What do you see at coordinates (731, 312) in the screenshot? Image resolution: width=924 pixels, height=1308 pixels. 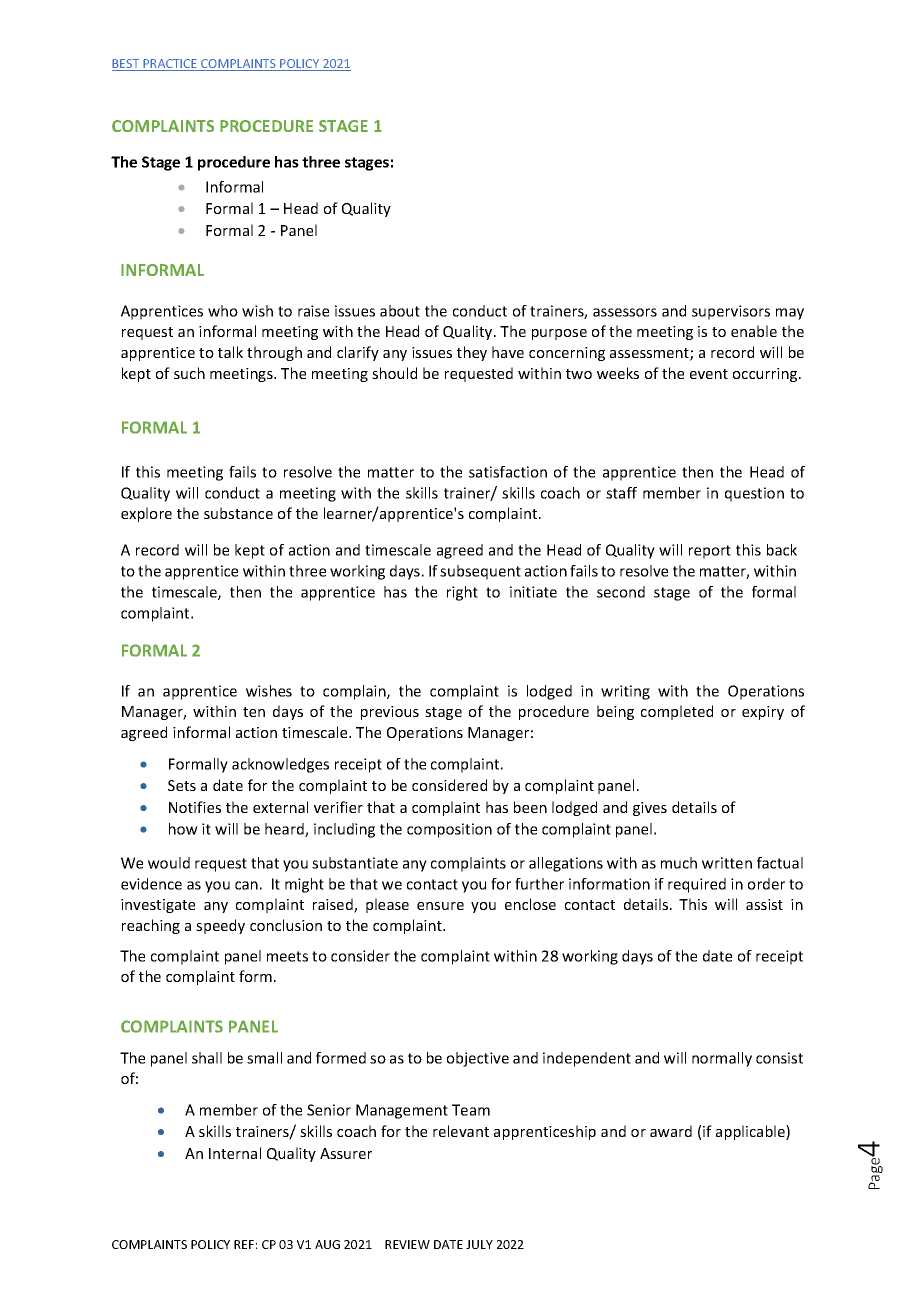 I see `supervisors` at bounding box center [731, 312].
